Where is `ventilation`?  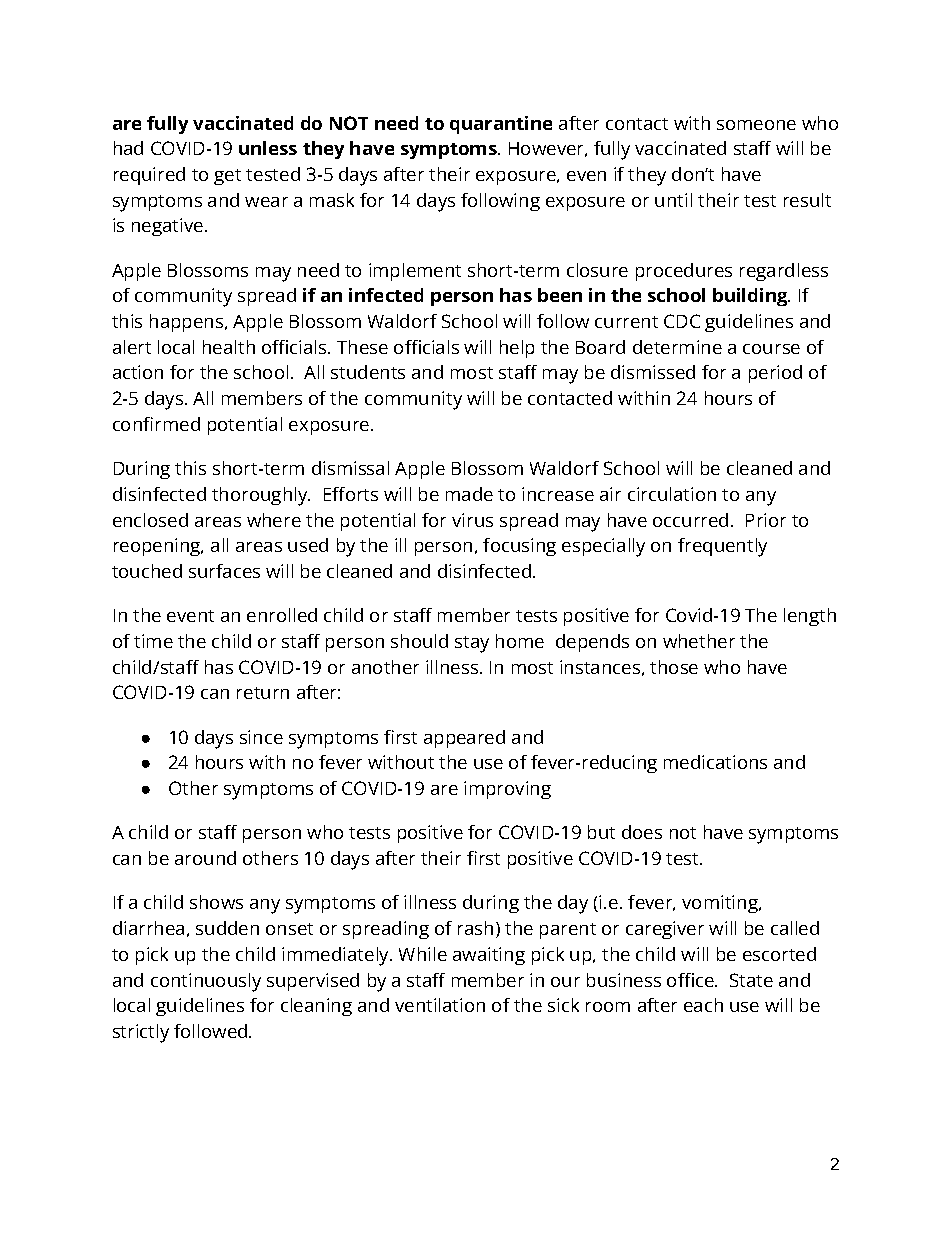 ventilation is located at coordinates (440, 1005).
